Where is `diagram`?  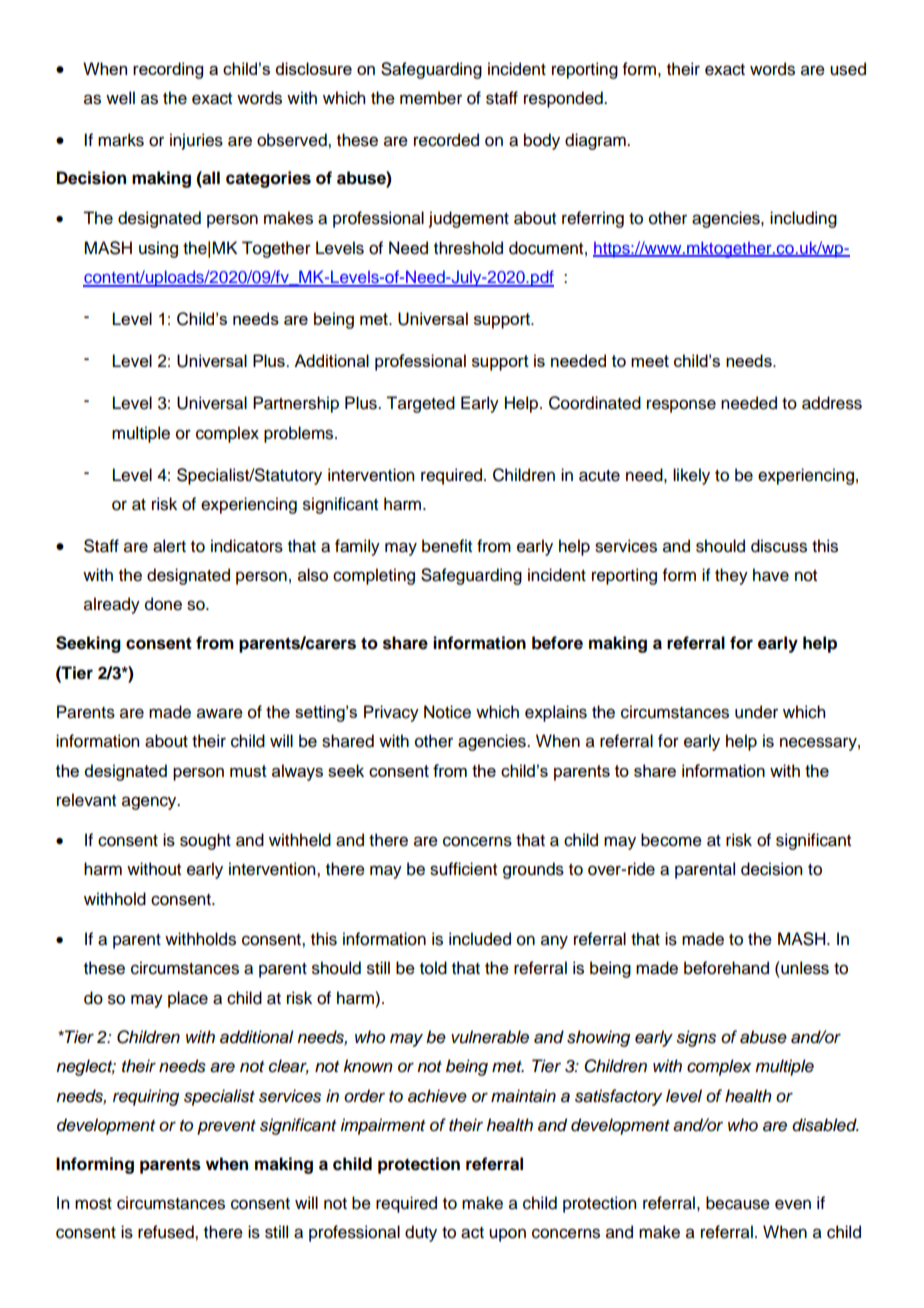
diagram is located at coordinates (596, 141).
